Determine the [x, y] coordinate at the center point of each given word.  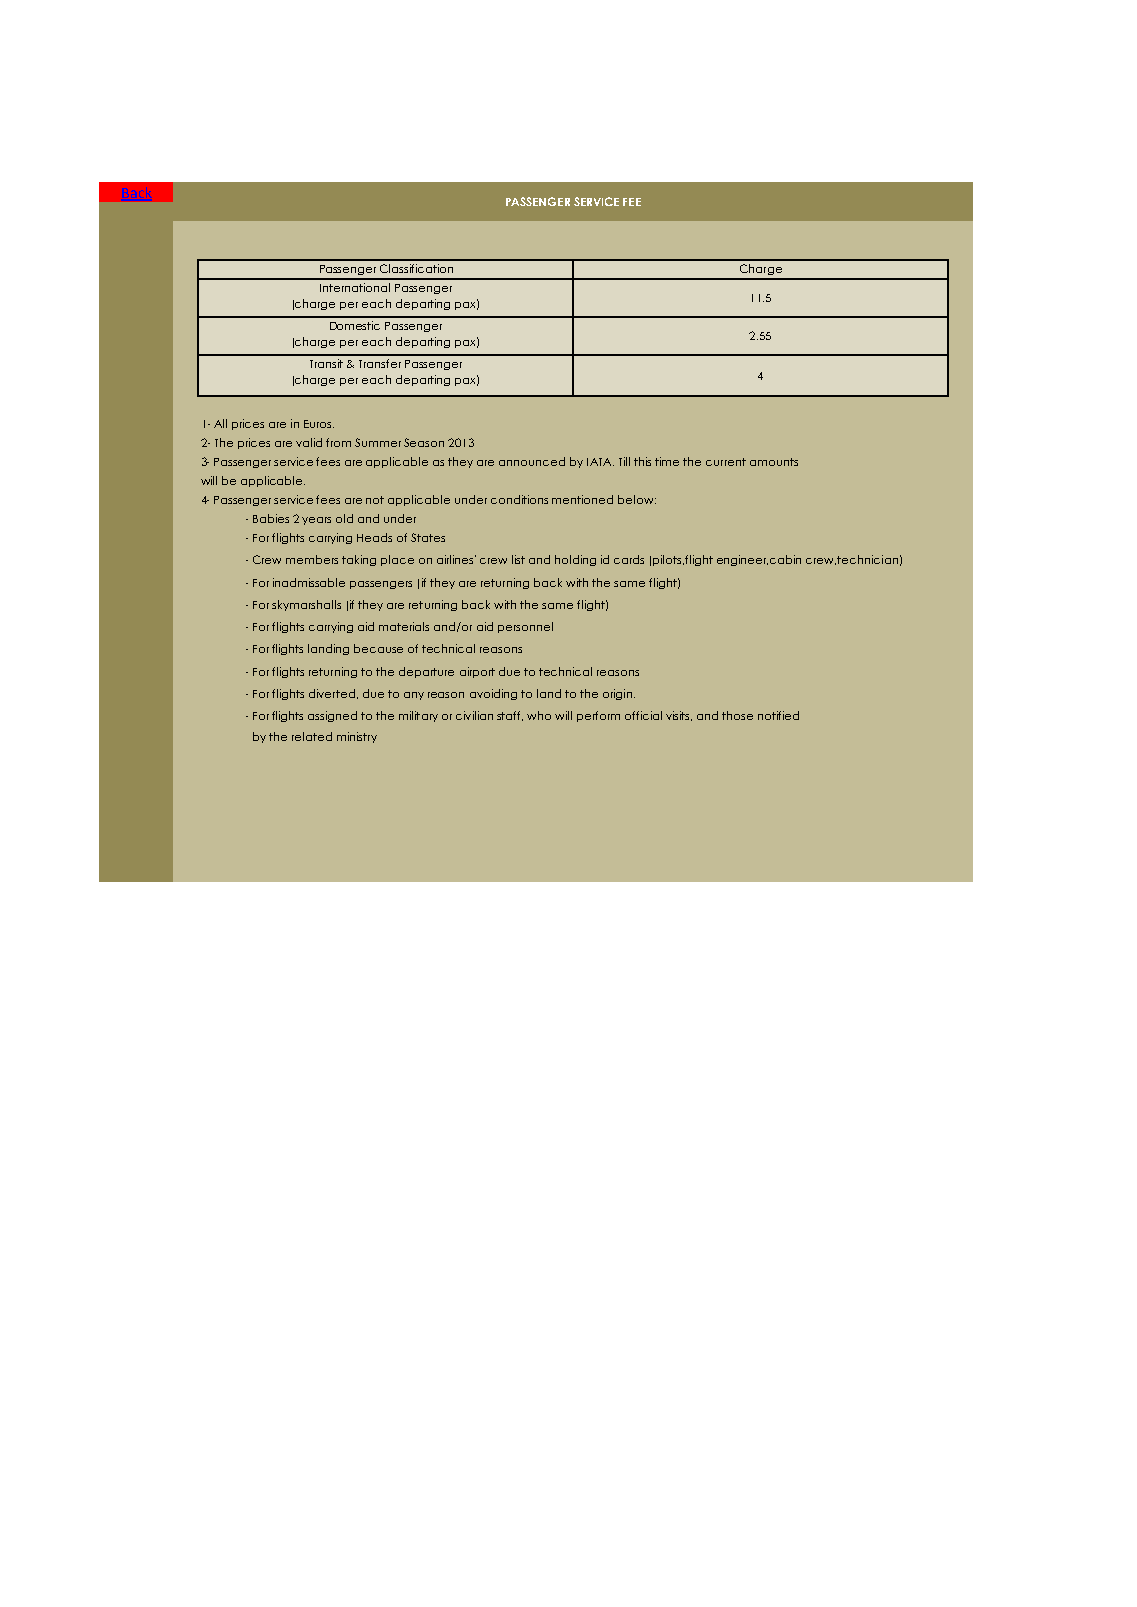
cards [629, 559]
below [637, 499]
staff [510, 716]
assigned [332, 716]
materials [404, 626]
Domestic [355, 325]
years [316, 521]
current [726, 462]
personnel [525, 627]
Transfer [380, 363]
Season [424, 442]
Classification [416, 268]
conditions [519, 499]
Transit [326, 363]
